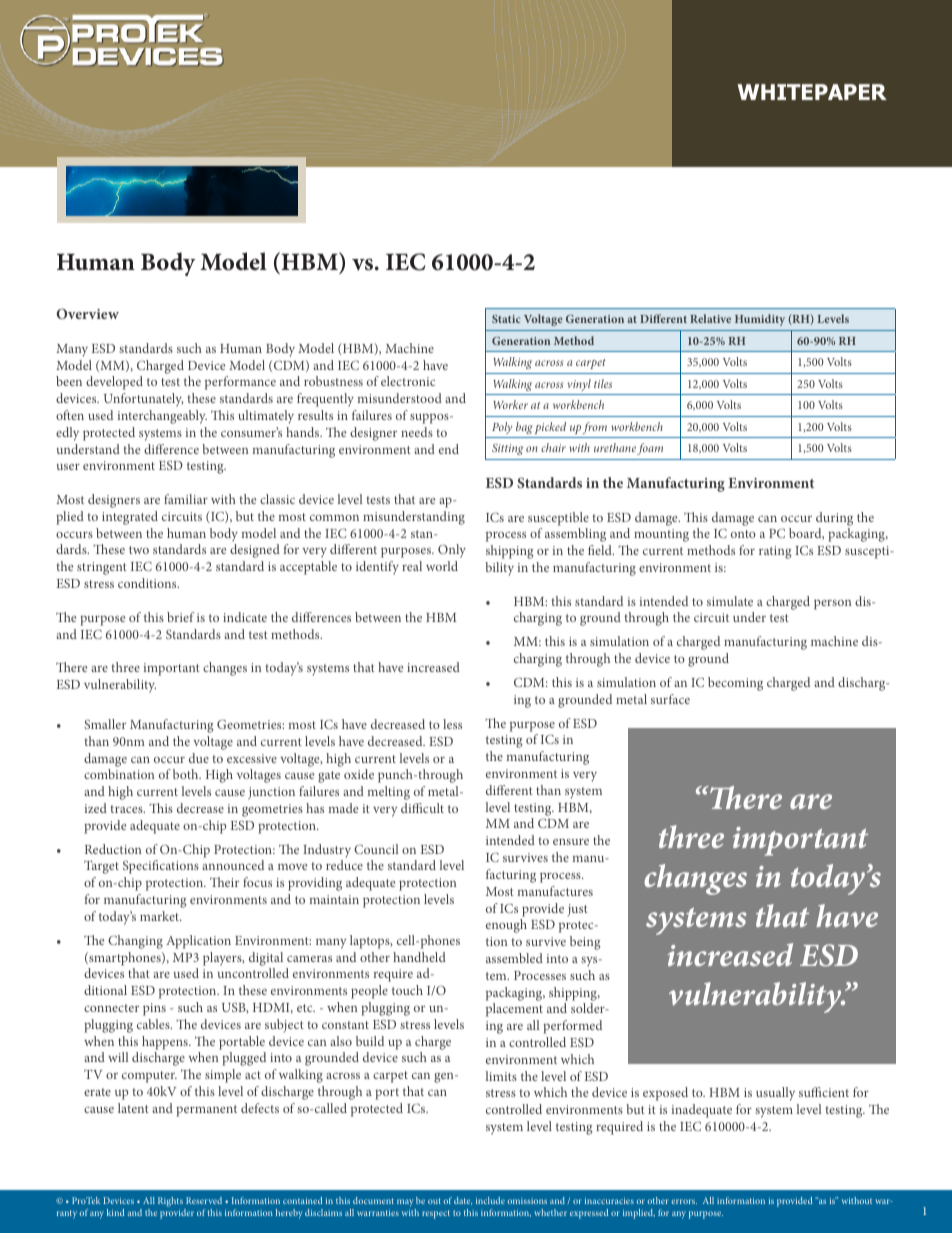  Describe the element at coordinates (463, 1201) in the page. I see `date` at that location.
